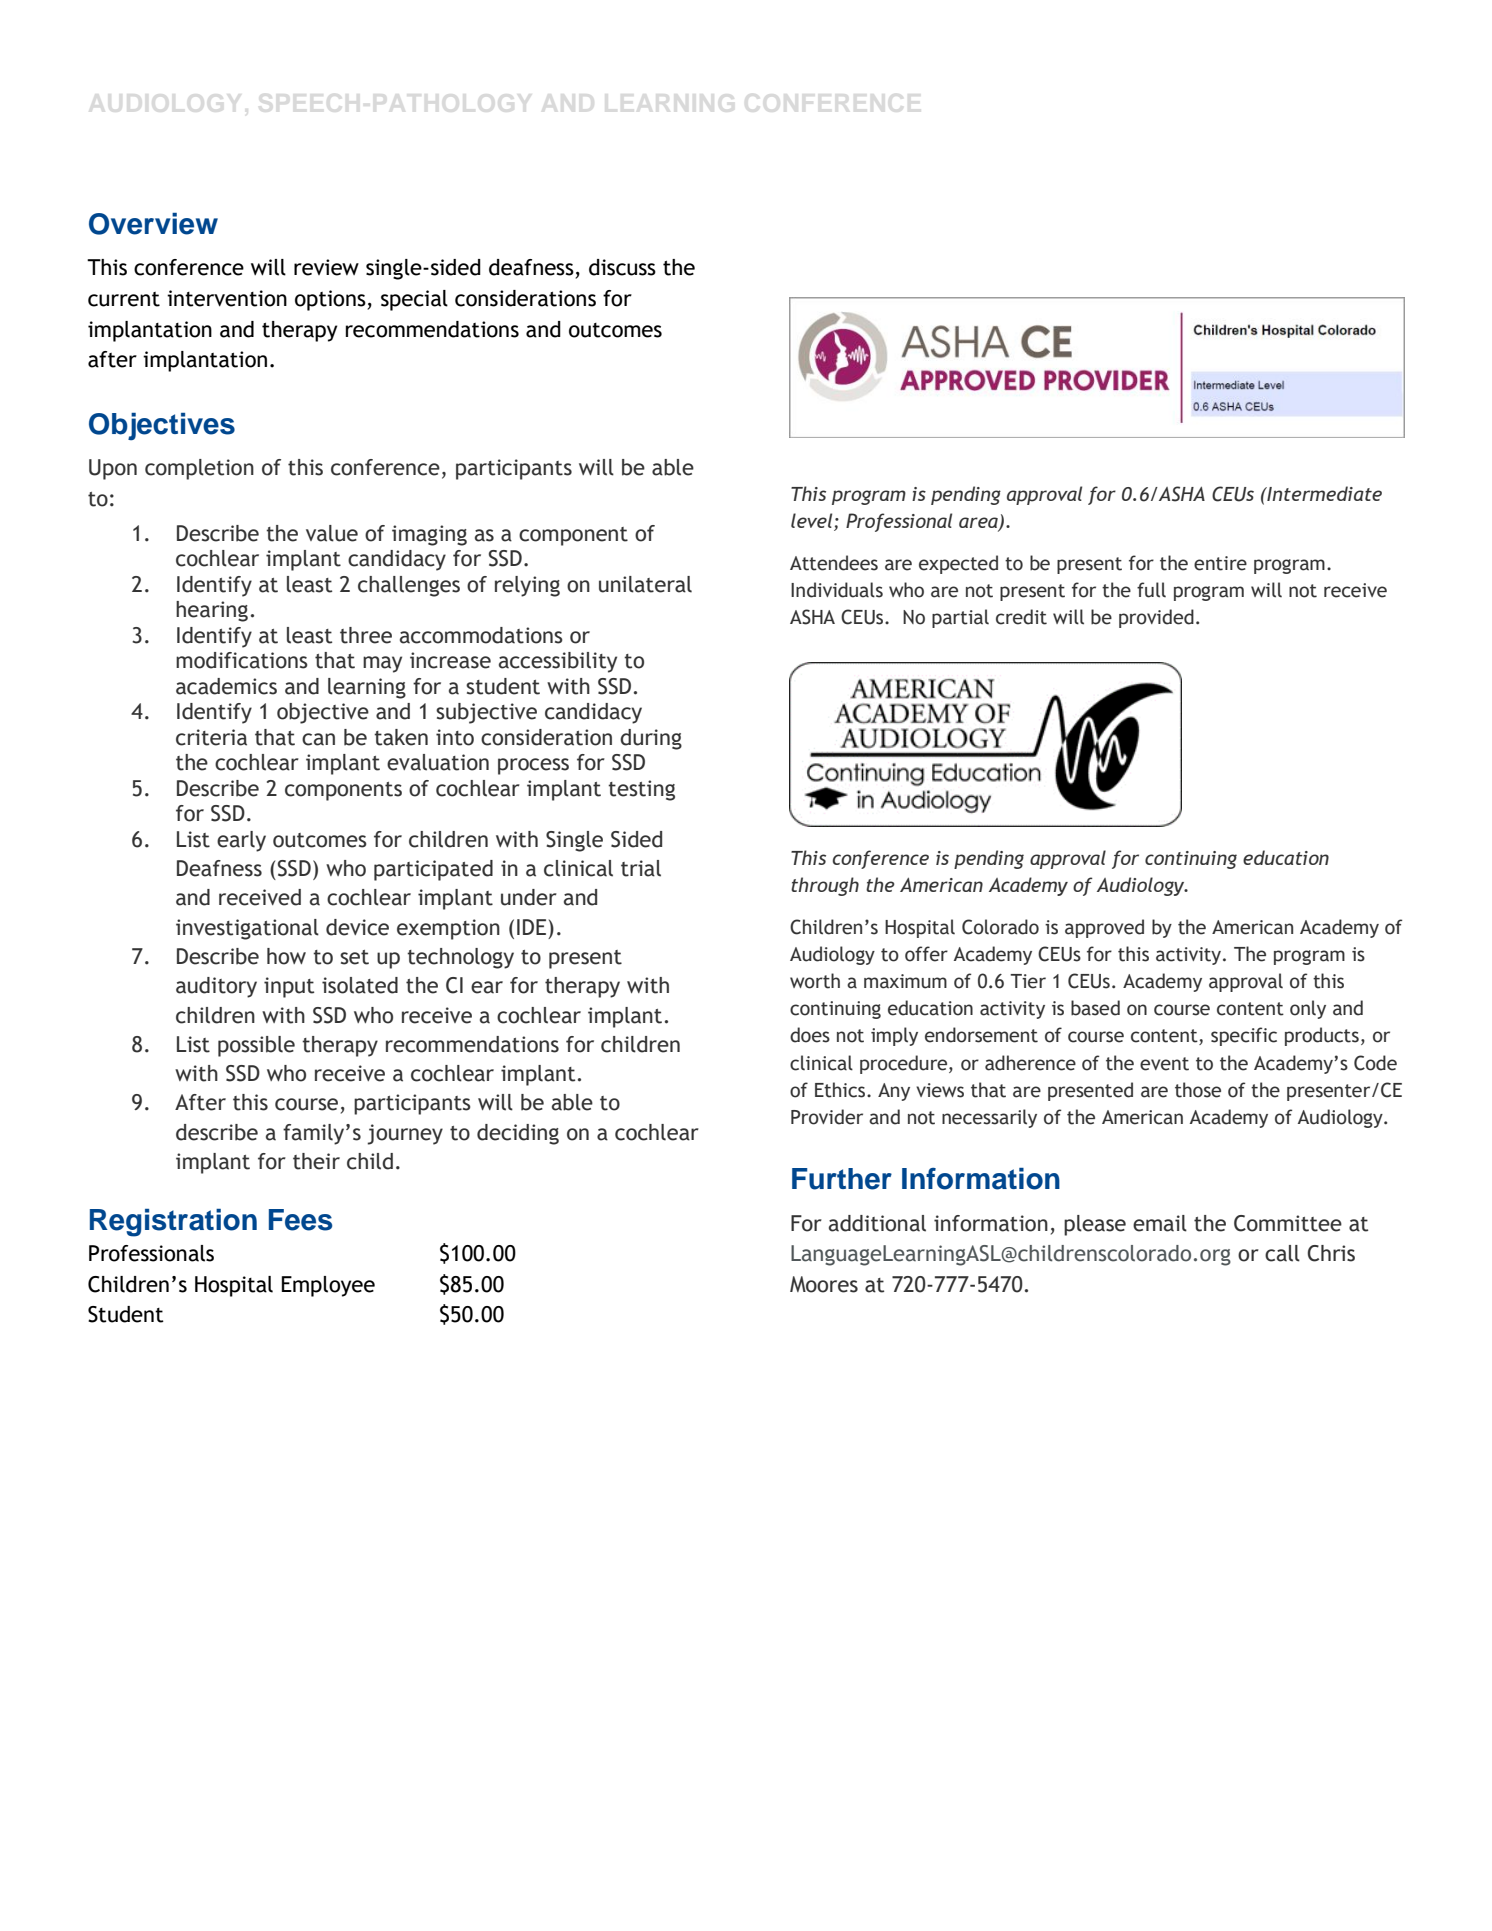 The image size is (1492, 1931). What do you see at coordinates (1323, 493) in the page?
I see `Intermediate` at bounding box center [1323, 493].
